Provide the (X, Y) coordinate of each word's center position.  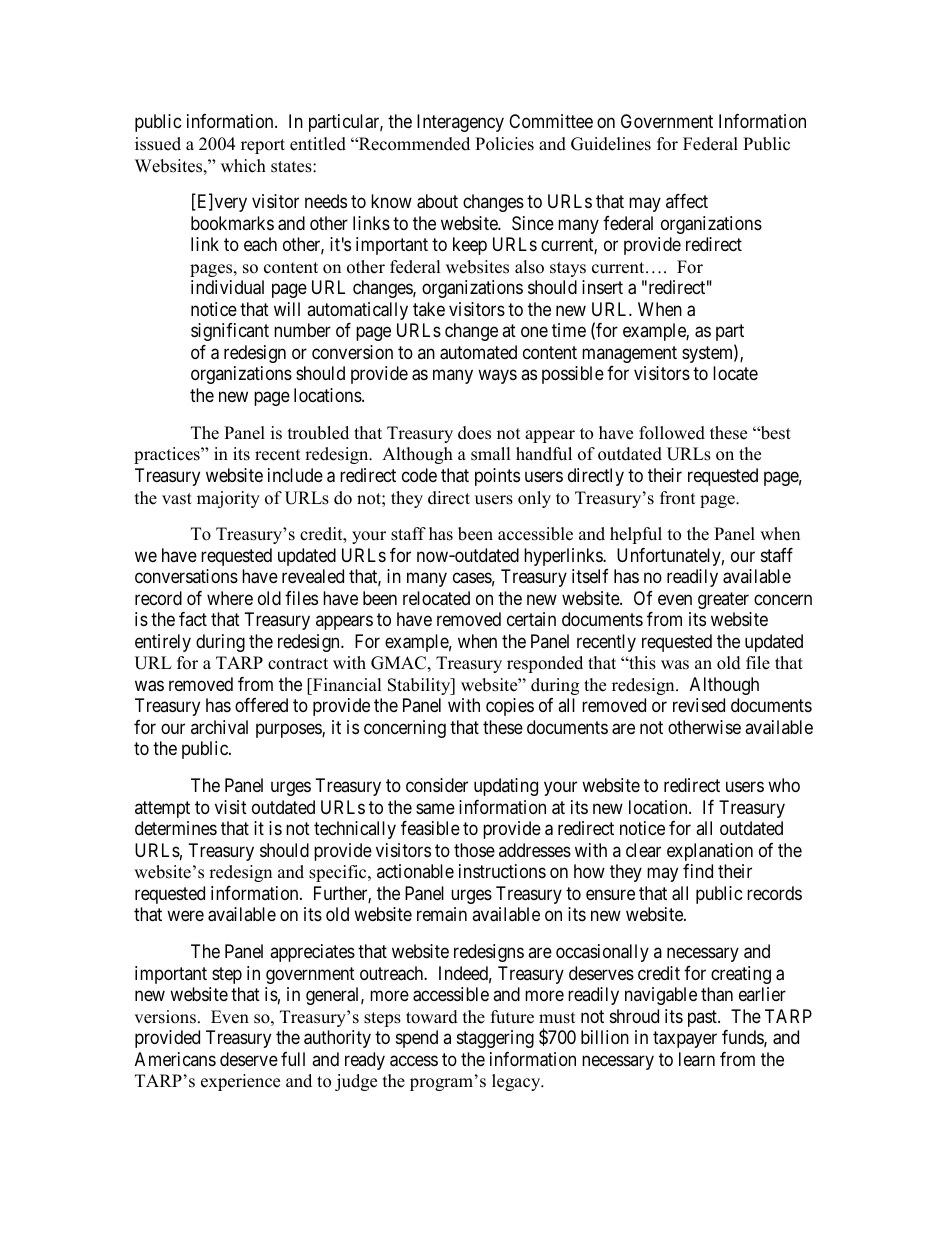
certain (531, 619)
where (230, 598)
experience (240, 1082)
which (243, 166)
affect (687, 201)
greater (723, 600)
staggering (495, 1039)
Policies (504, 144)
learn (697, 1059)
